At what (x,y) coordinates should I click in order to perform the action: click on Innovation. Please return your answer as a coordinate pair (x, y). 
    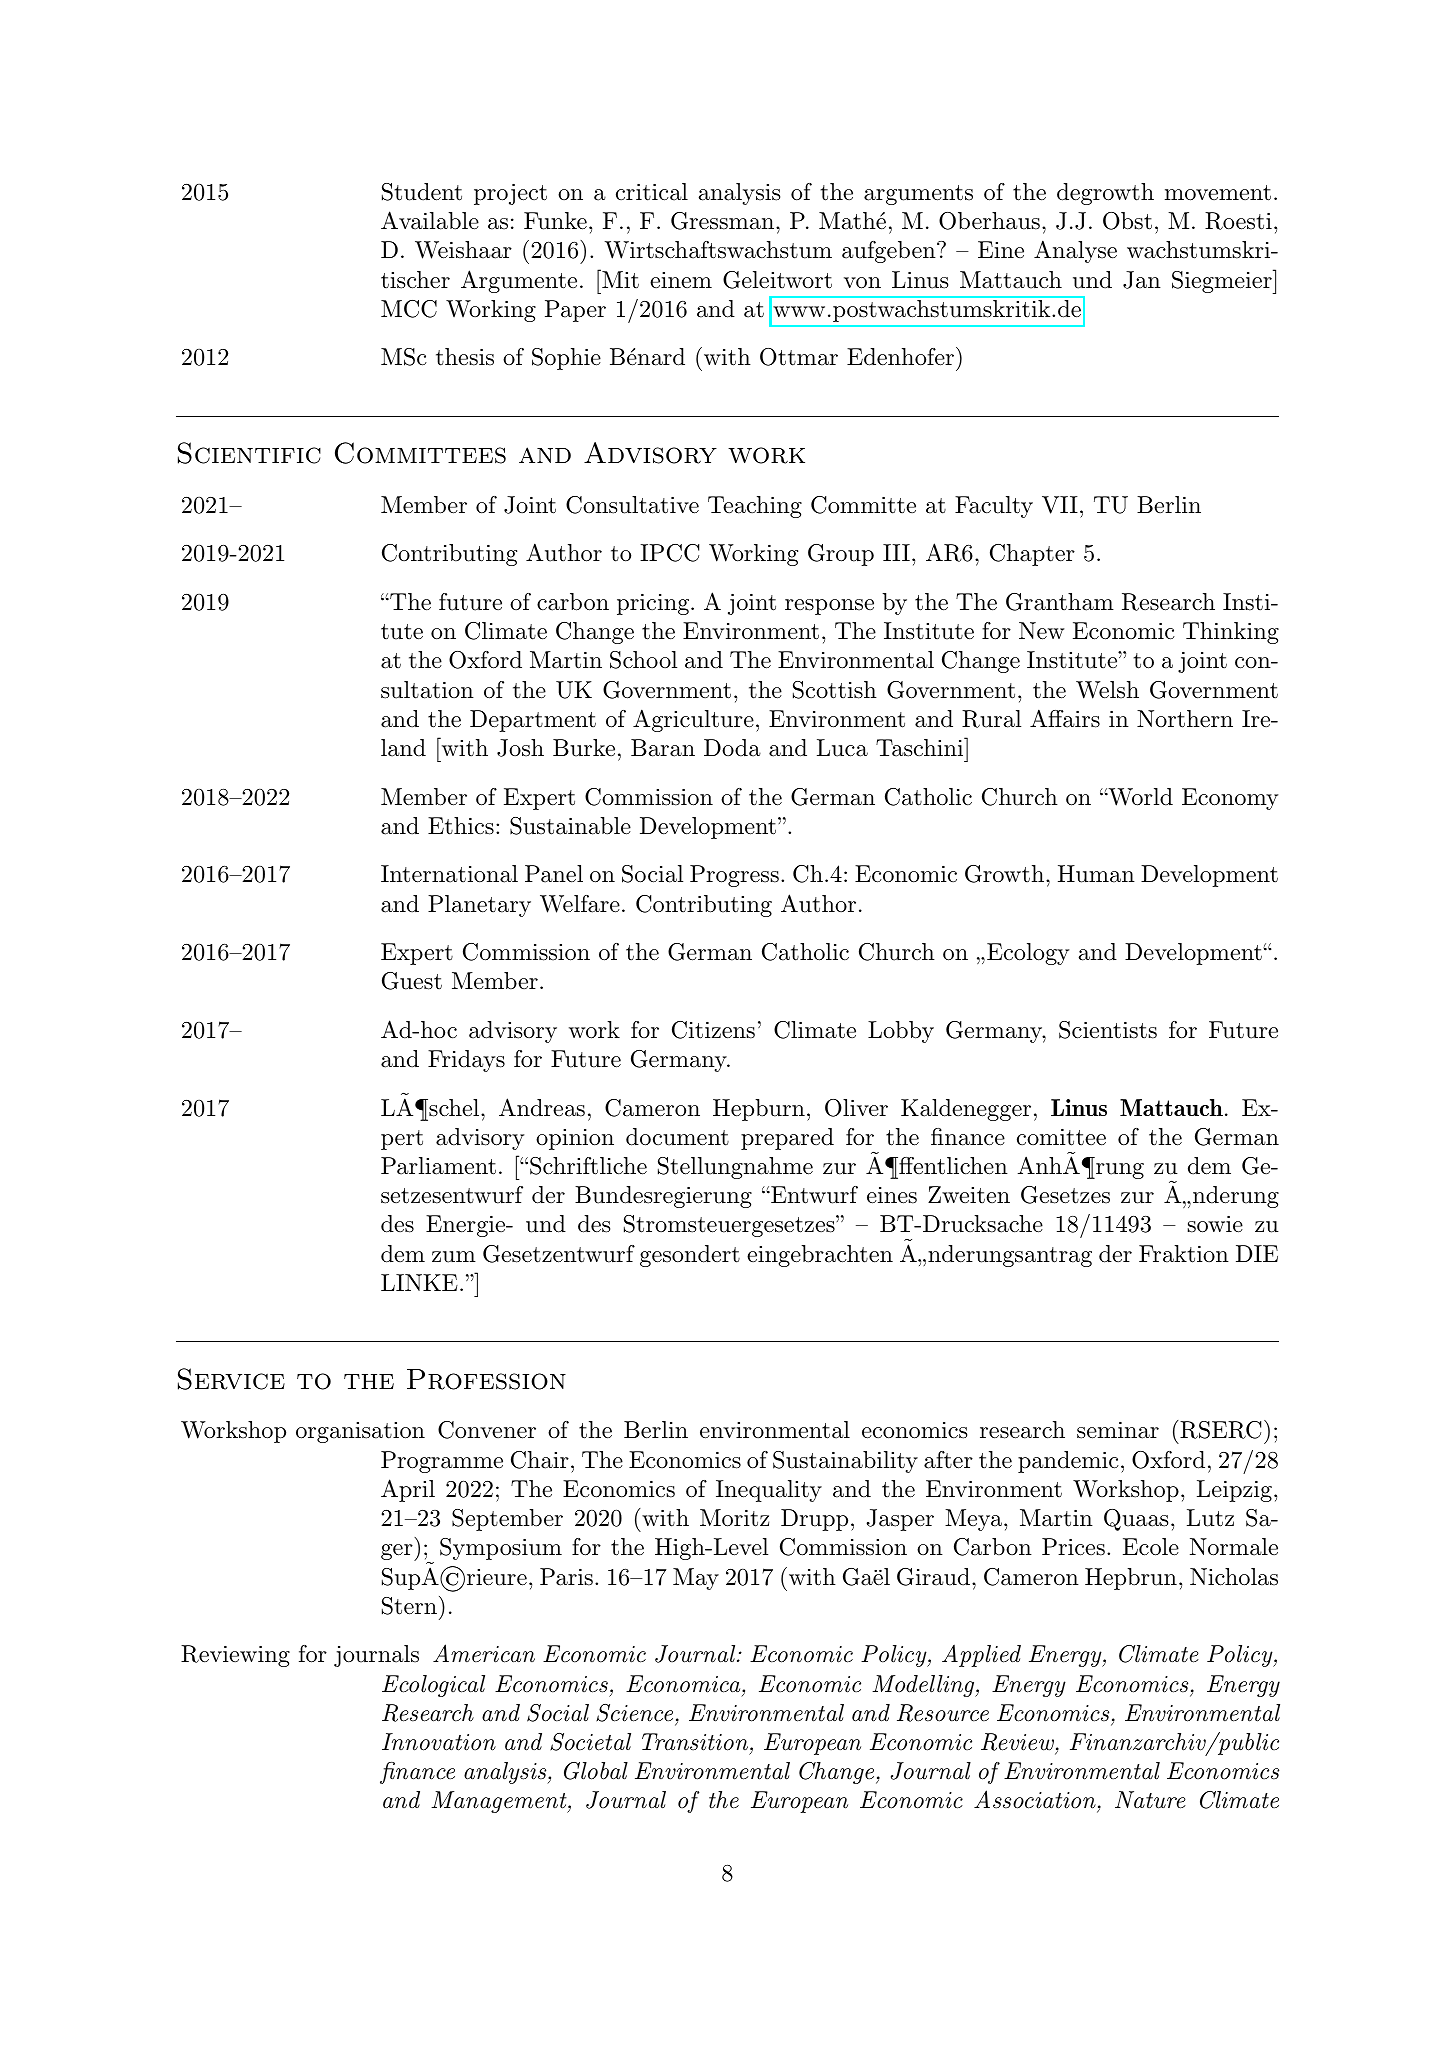
    Looking at the image, I should click on (439, 1742).
